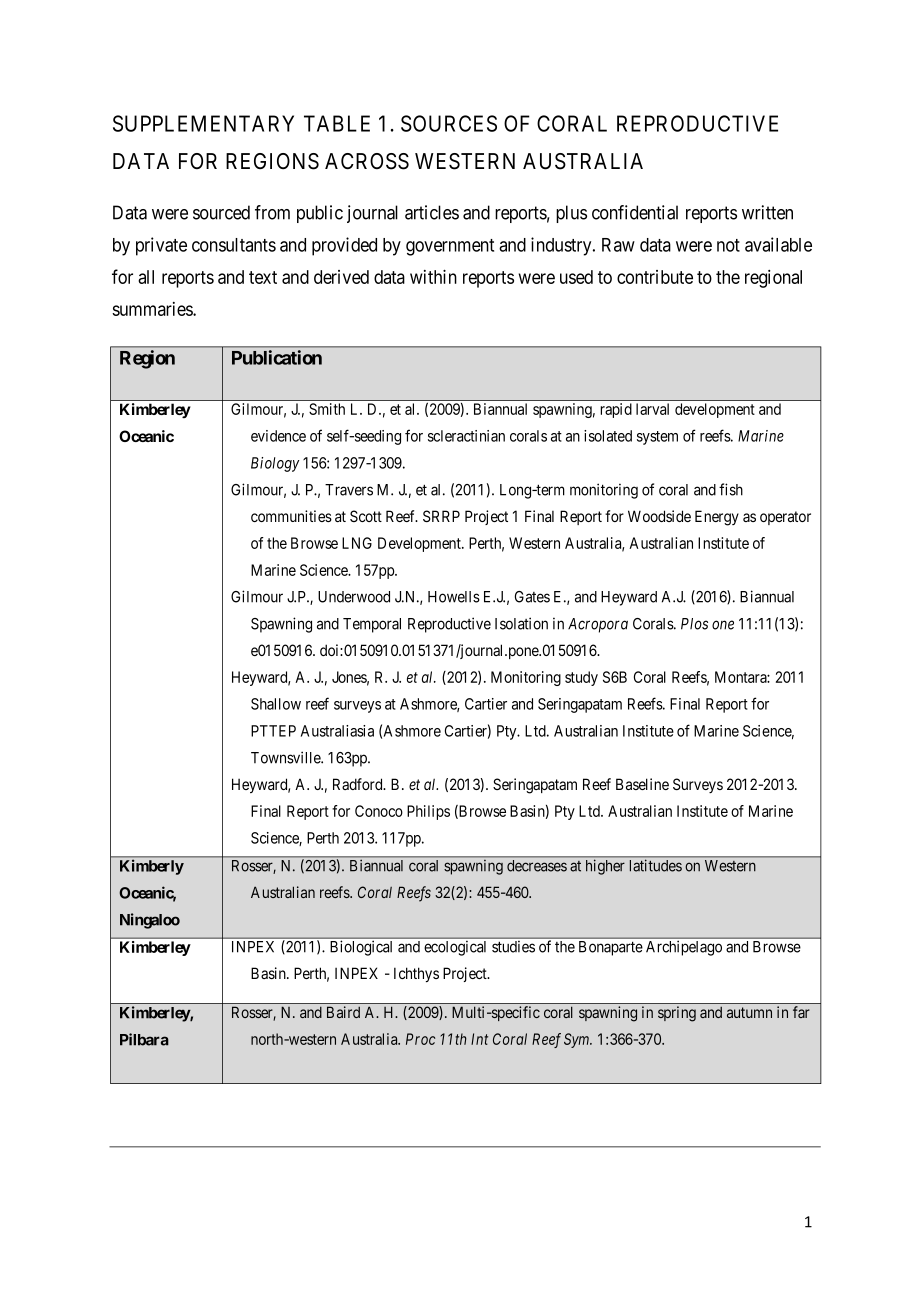 The width and height of the document is (924, 1308). What do you see at coordinates (203, 123) in the document?
I see `SUPPLEMENTARY` at bounding box center [203, 123].
